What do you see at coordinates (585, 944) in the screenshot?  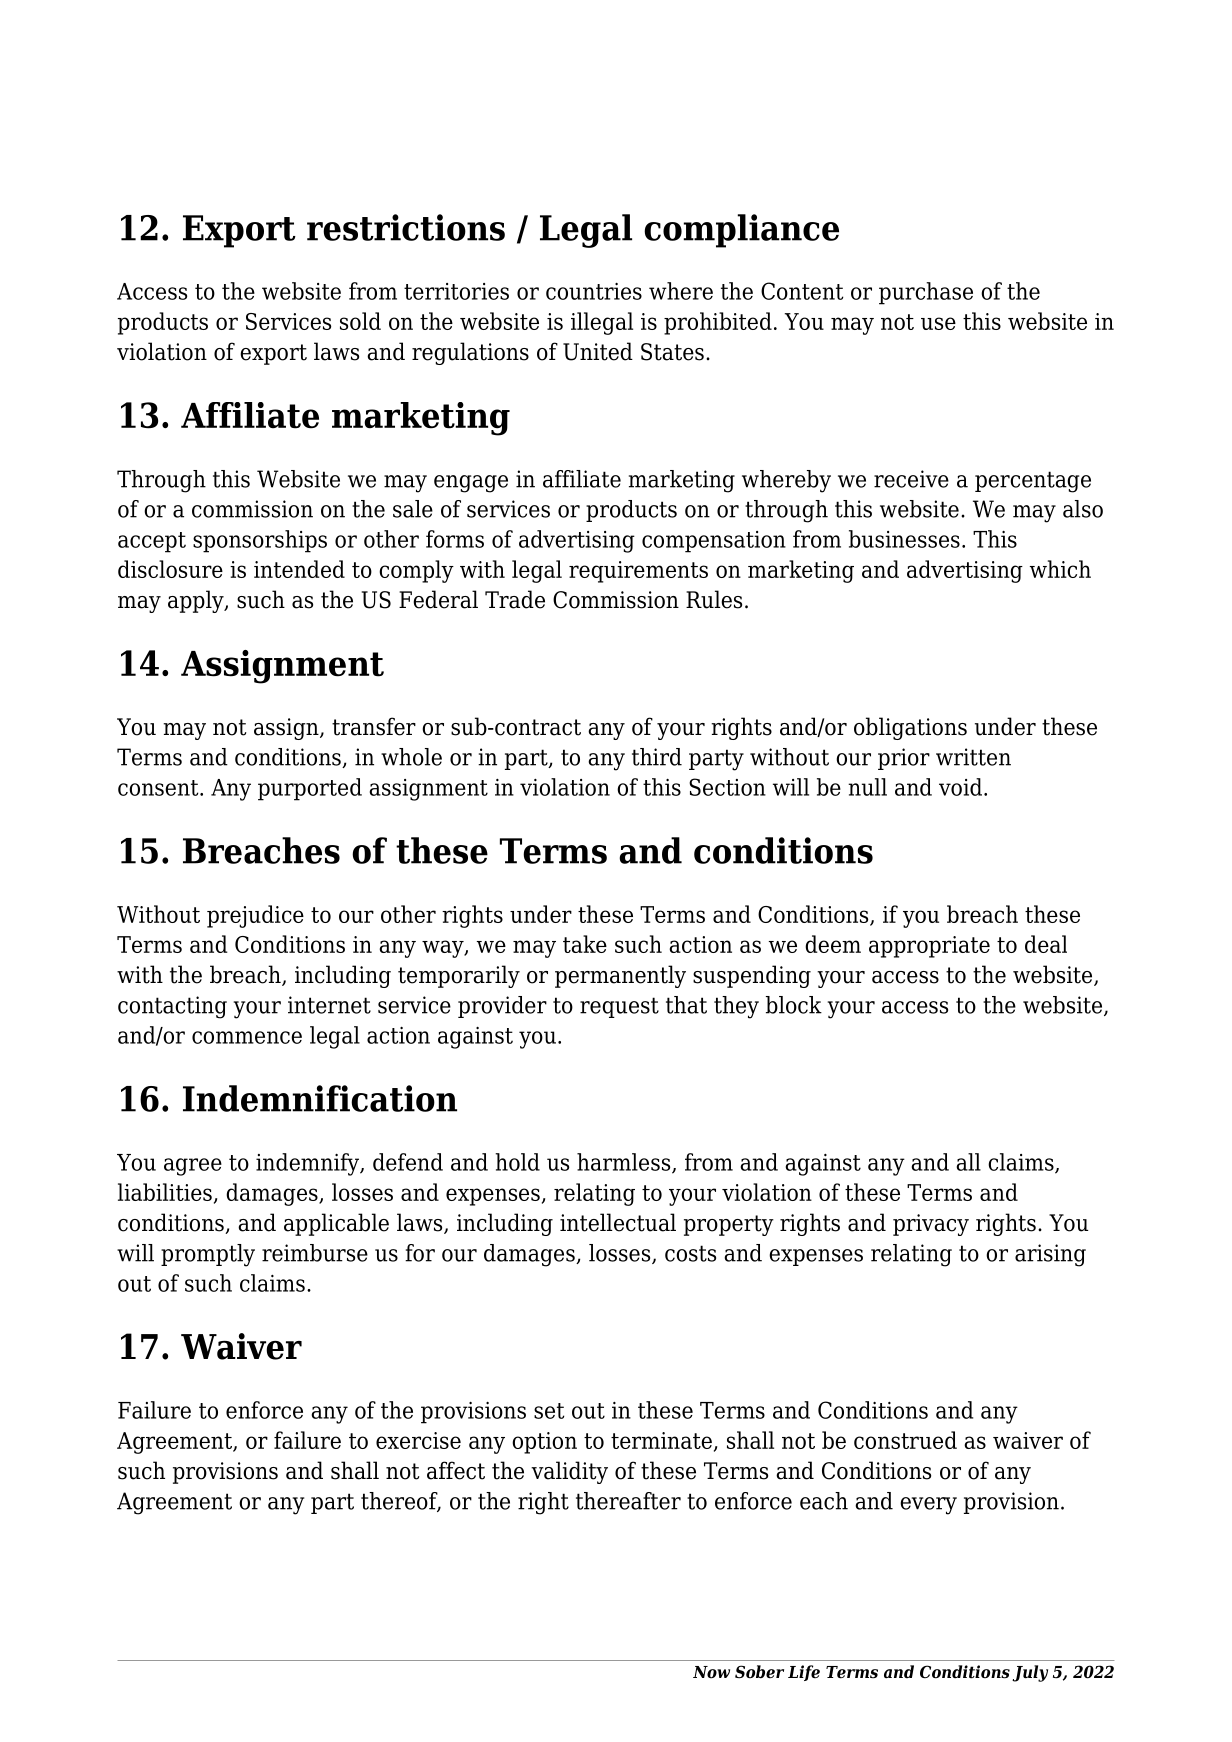 I see `take` at bounding box center [585, 944].
